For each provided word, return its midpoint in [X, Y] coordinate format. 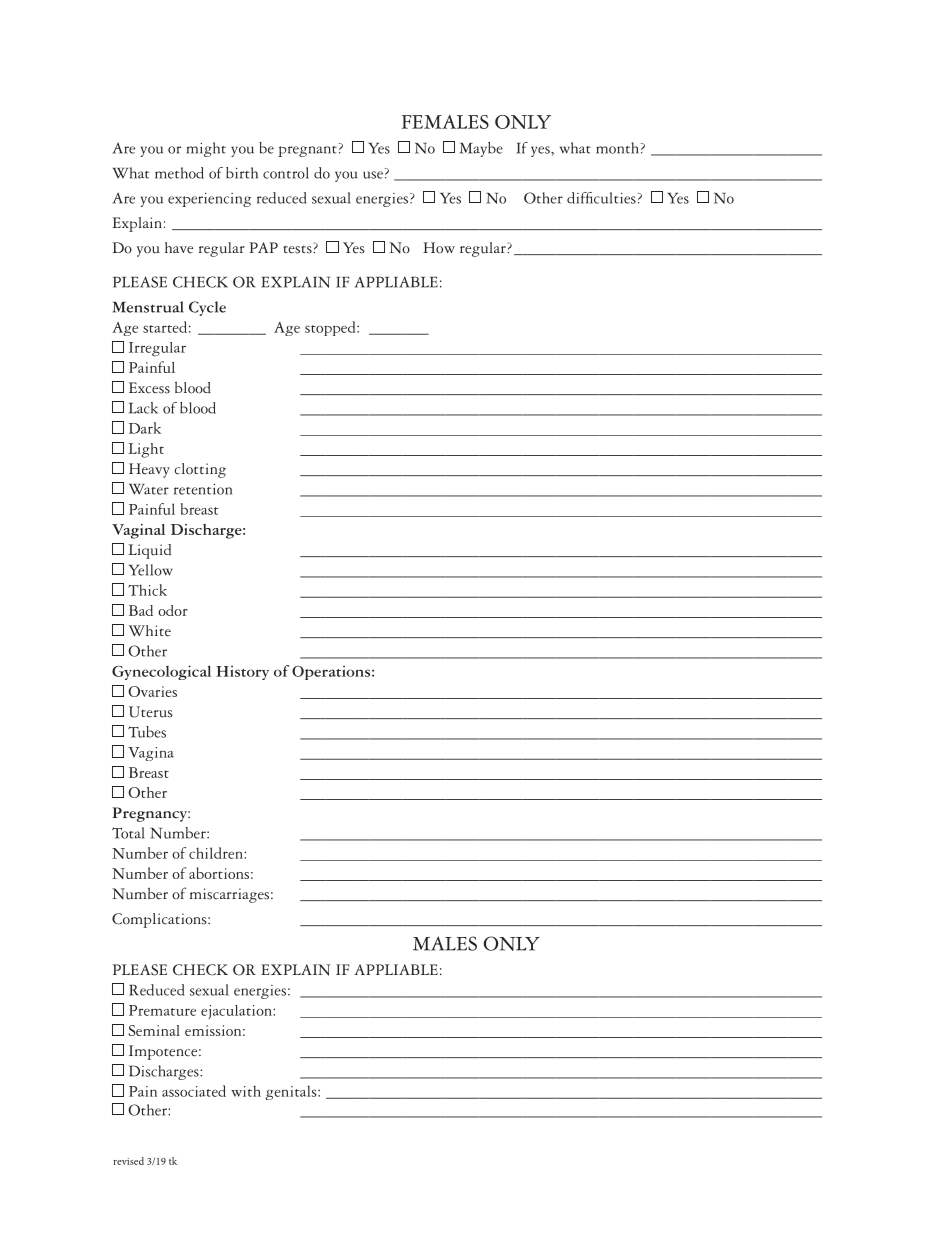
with [246, 1091]
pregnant [307, 151]
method [179, 173]
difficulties [601, 198]
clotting [200, 470]
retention [203, 489]
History [242, 672]
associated [194, 1091]
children [217, 853]
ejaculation [237, 1012]
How [439, 248]
